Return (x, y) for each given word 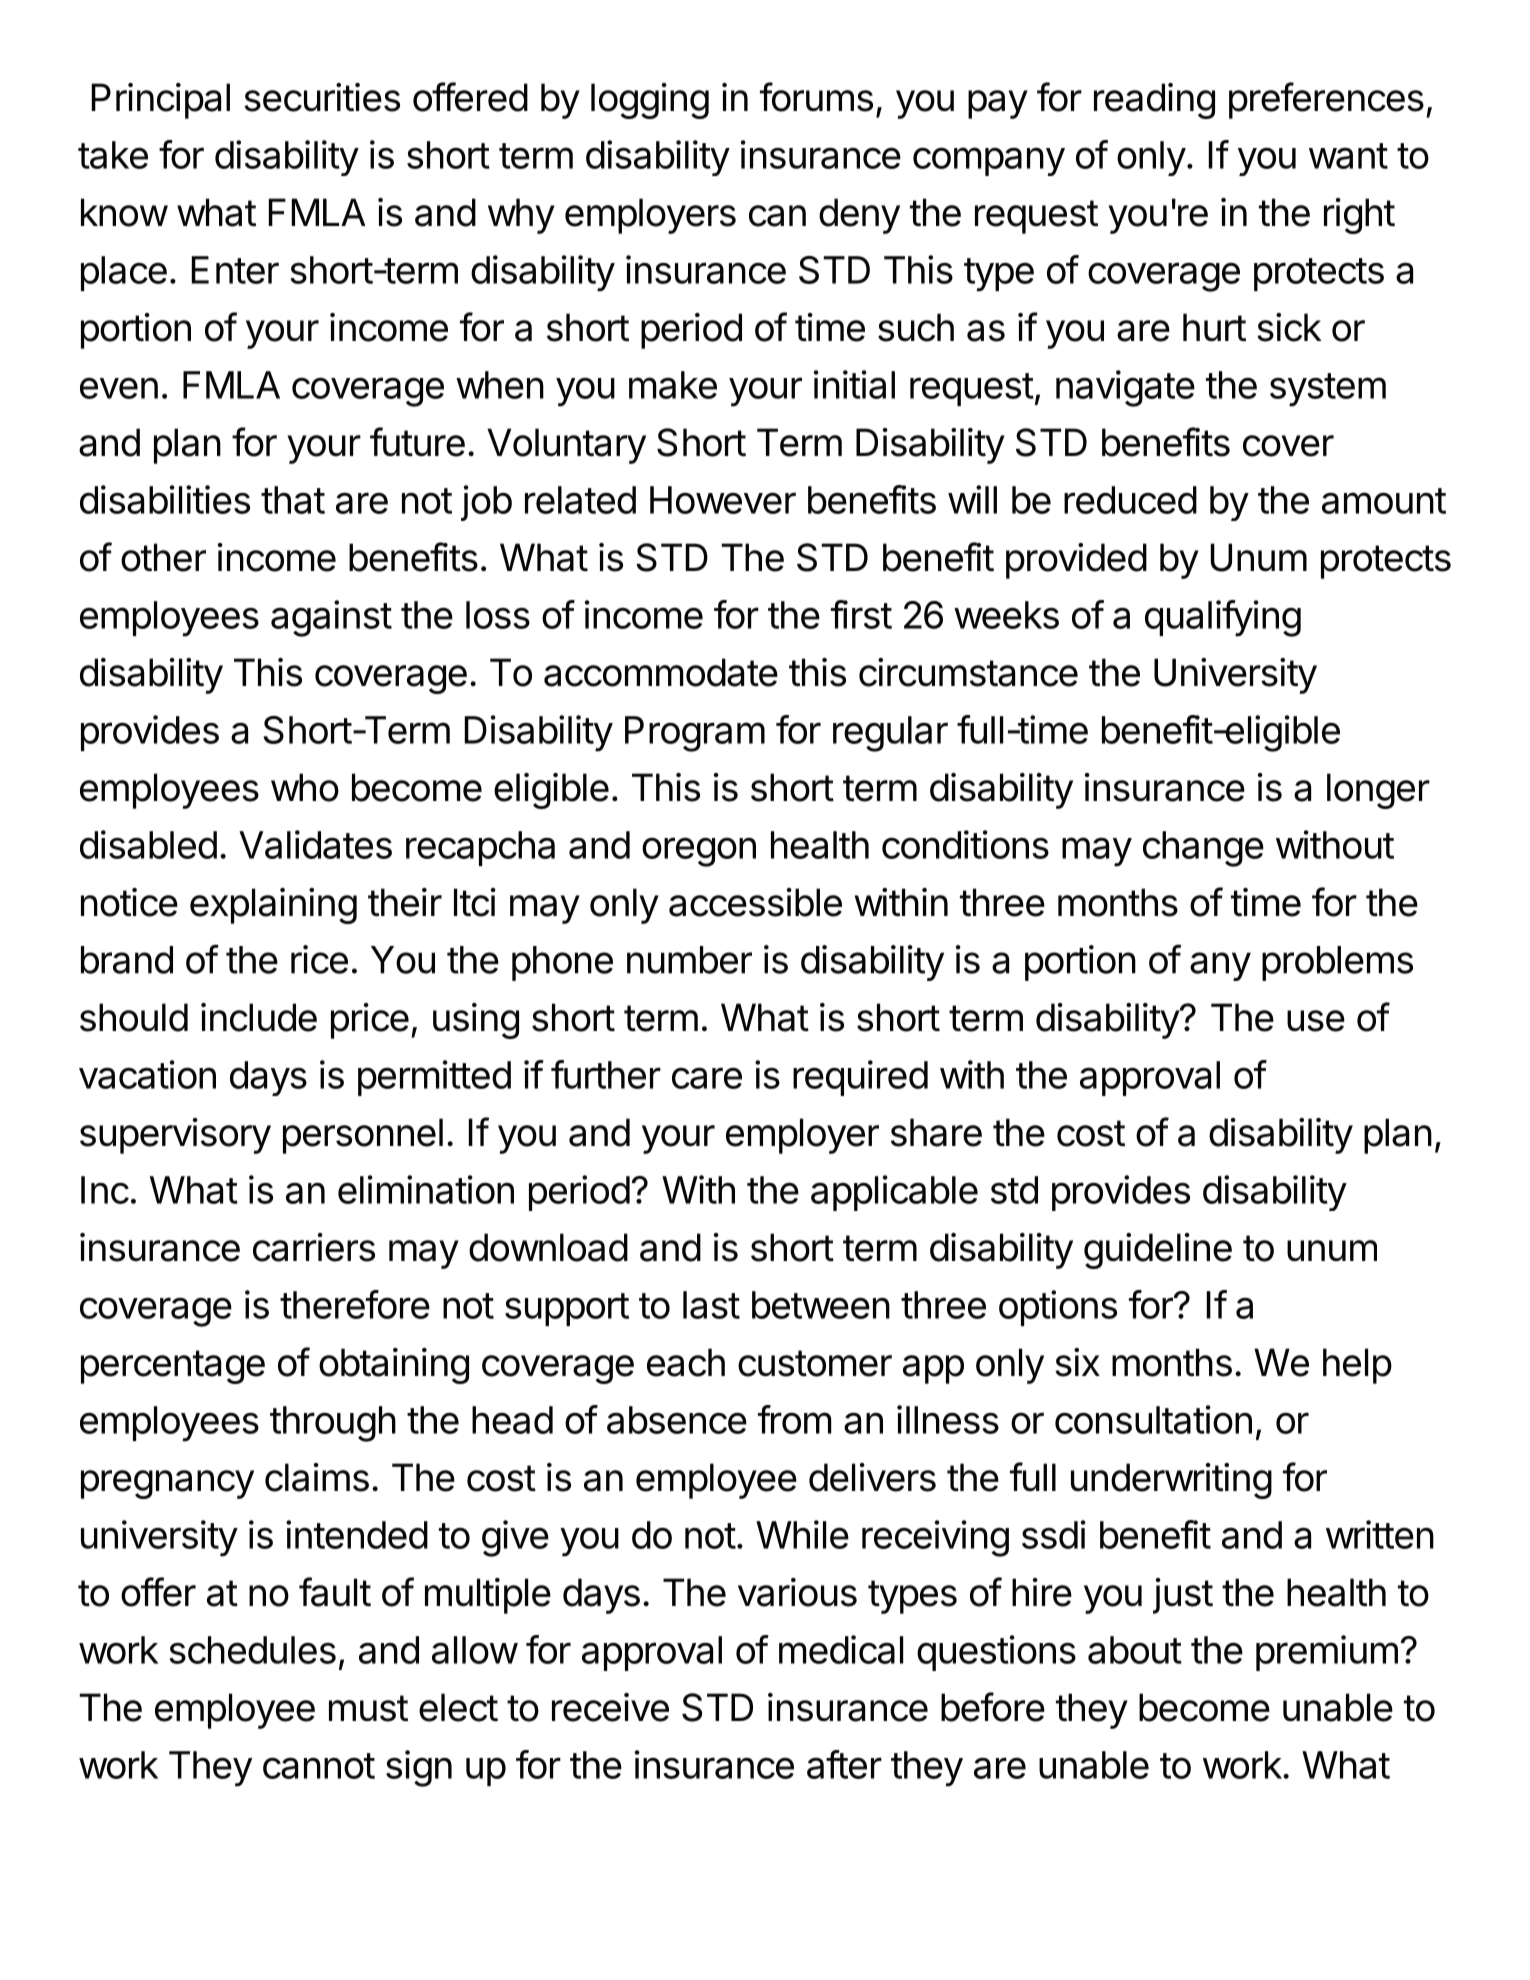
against (331, 618)
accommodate (661, 672)
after (844, 1764)
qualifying (1223, 618)
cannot (319, 1766)
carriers (314, 1247)
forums (816, 97)
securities (322, 97)
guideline (1158, 1251)
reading (1154, 101)
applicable (894, 1193)
